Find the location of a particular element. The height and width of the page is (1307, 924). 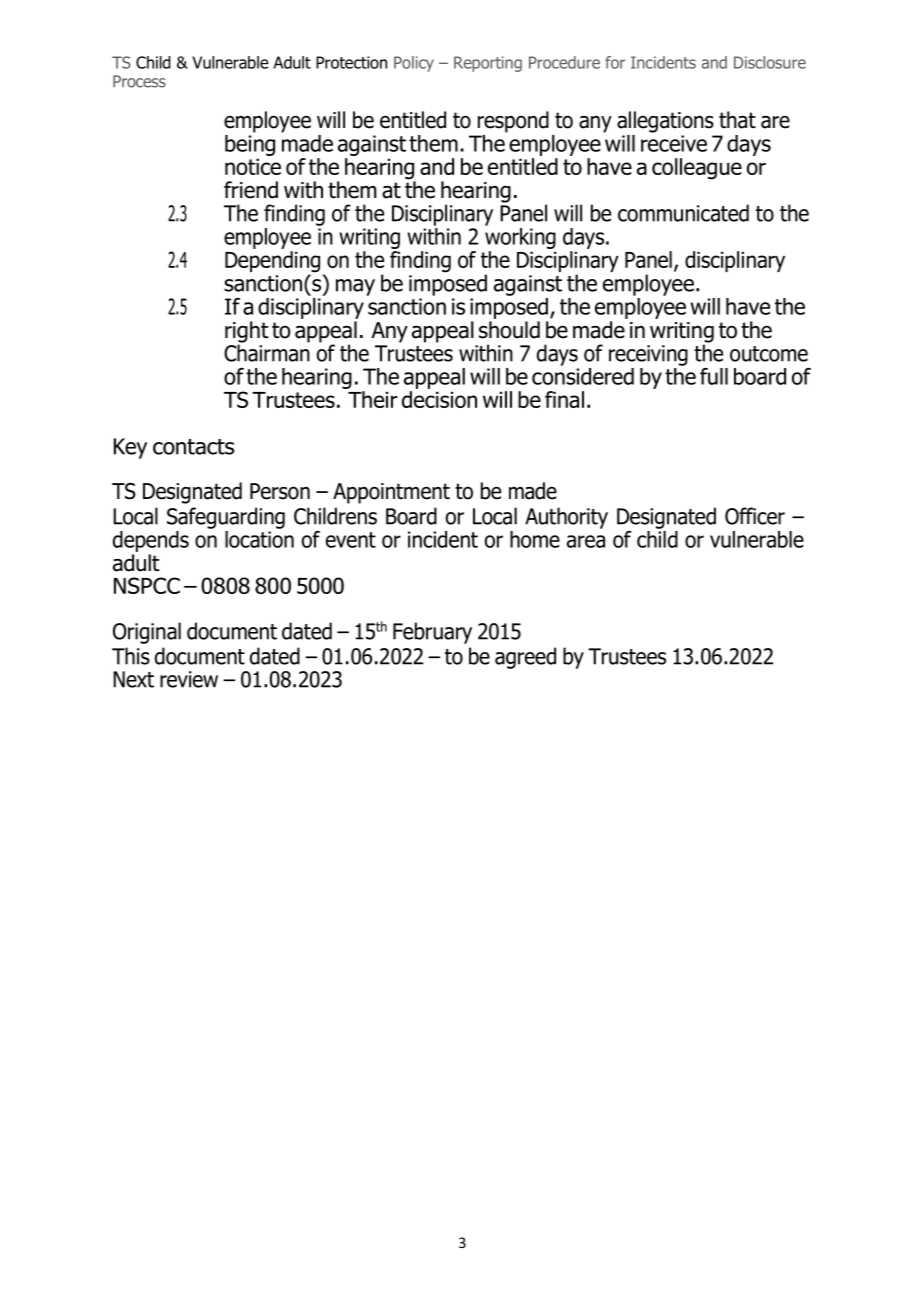

contacts is located at coordinates (193, 447).
